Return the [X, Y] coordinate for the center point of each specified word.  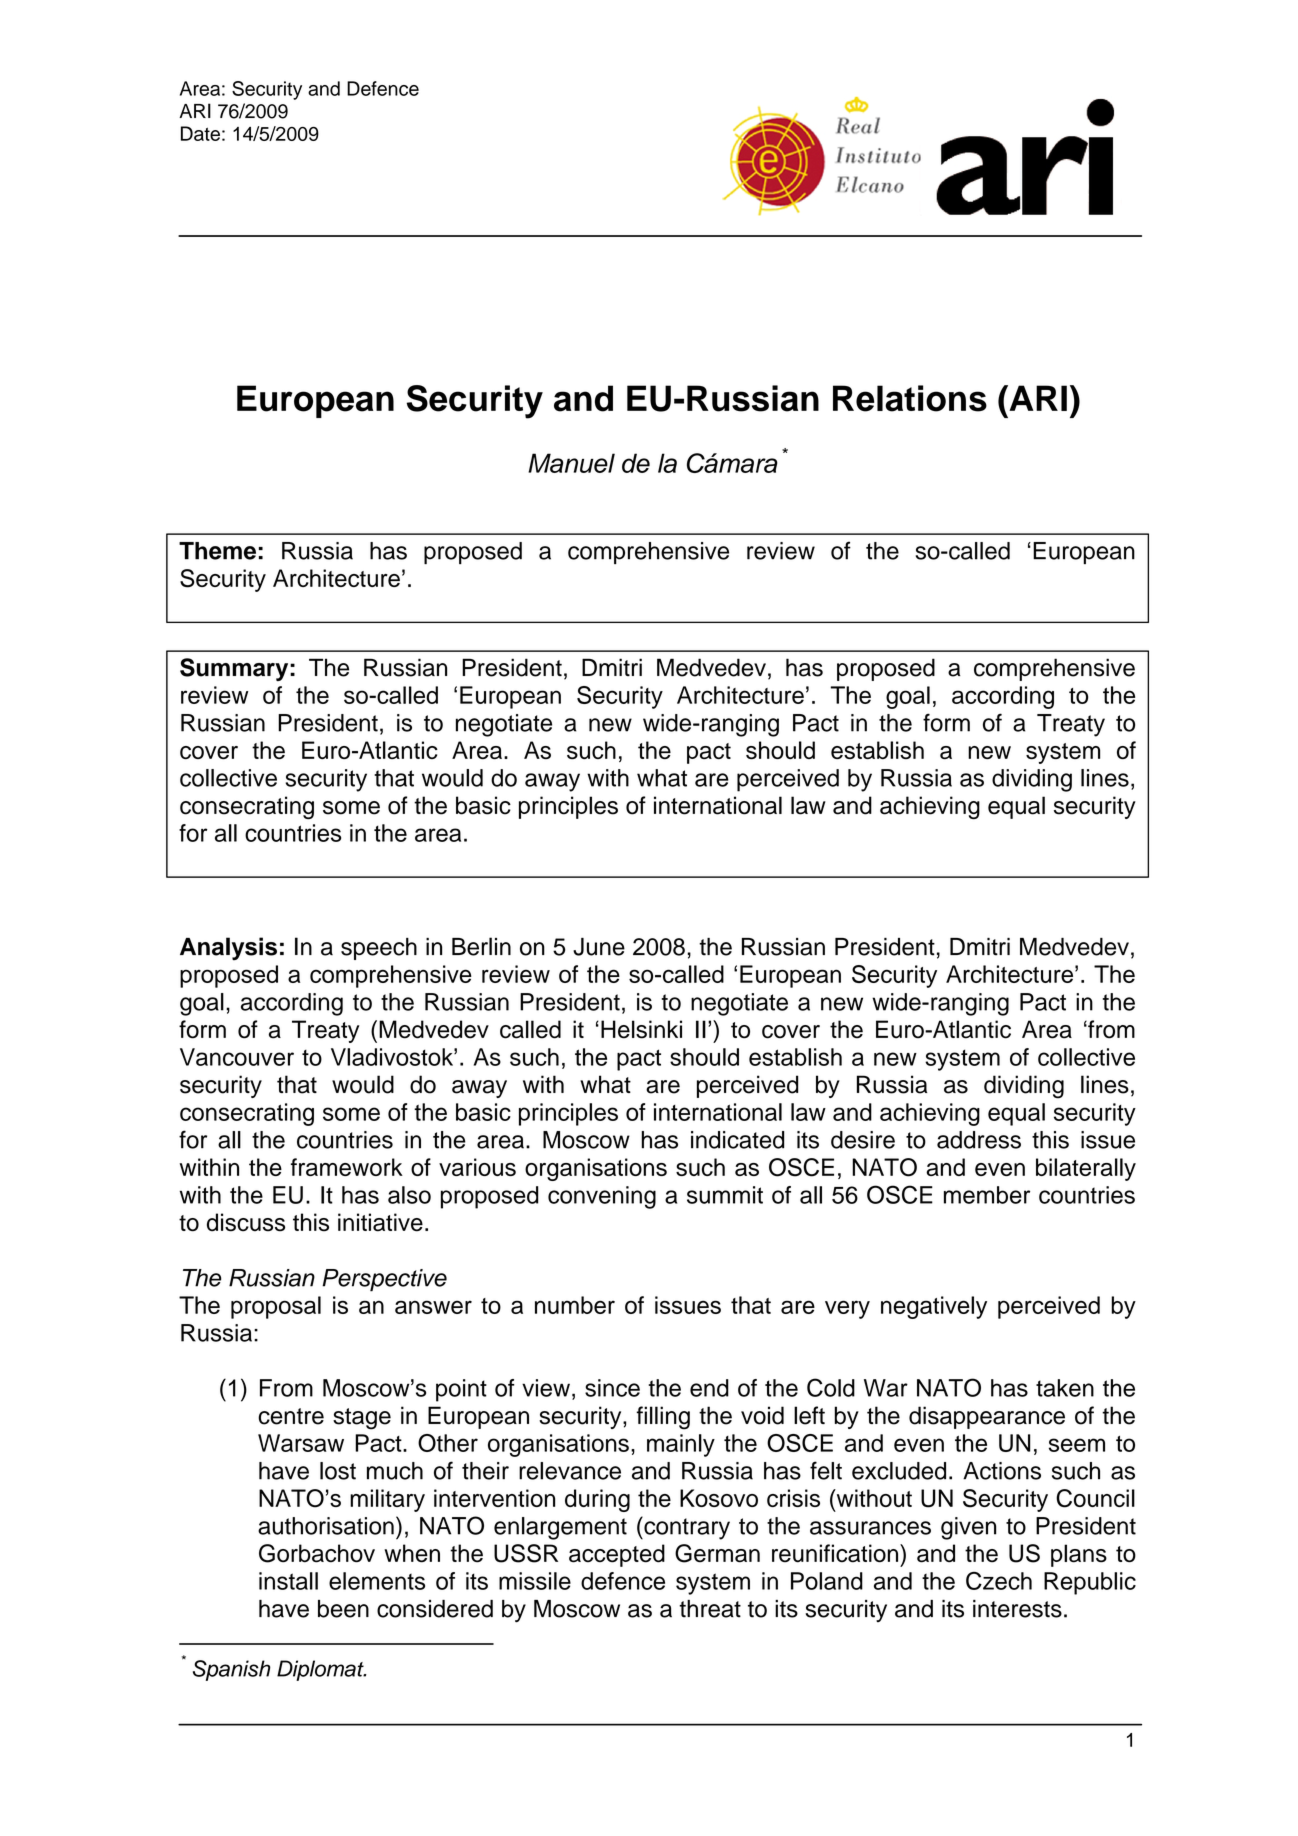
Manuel [571, 463]
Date [200, 133]
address [979, 1140]
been [343, 1609]
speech [379, 949]
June [599, 947]
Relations [910, 398]
